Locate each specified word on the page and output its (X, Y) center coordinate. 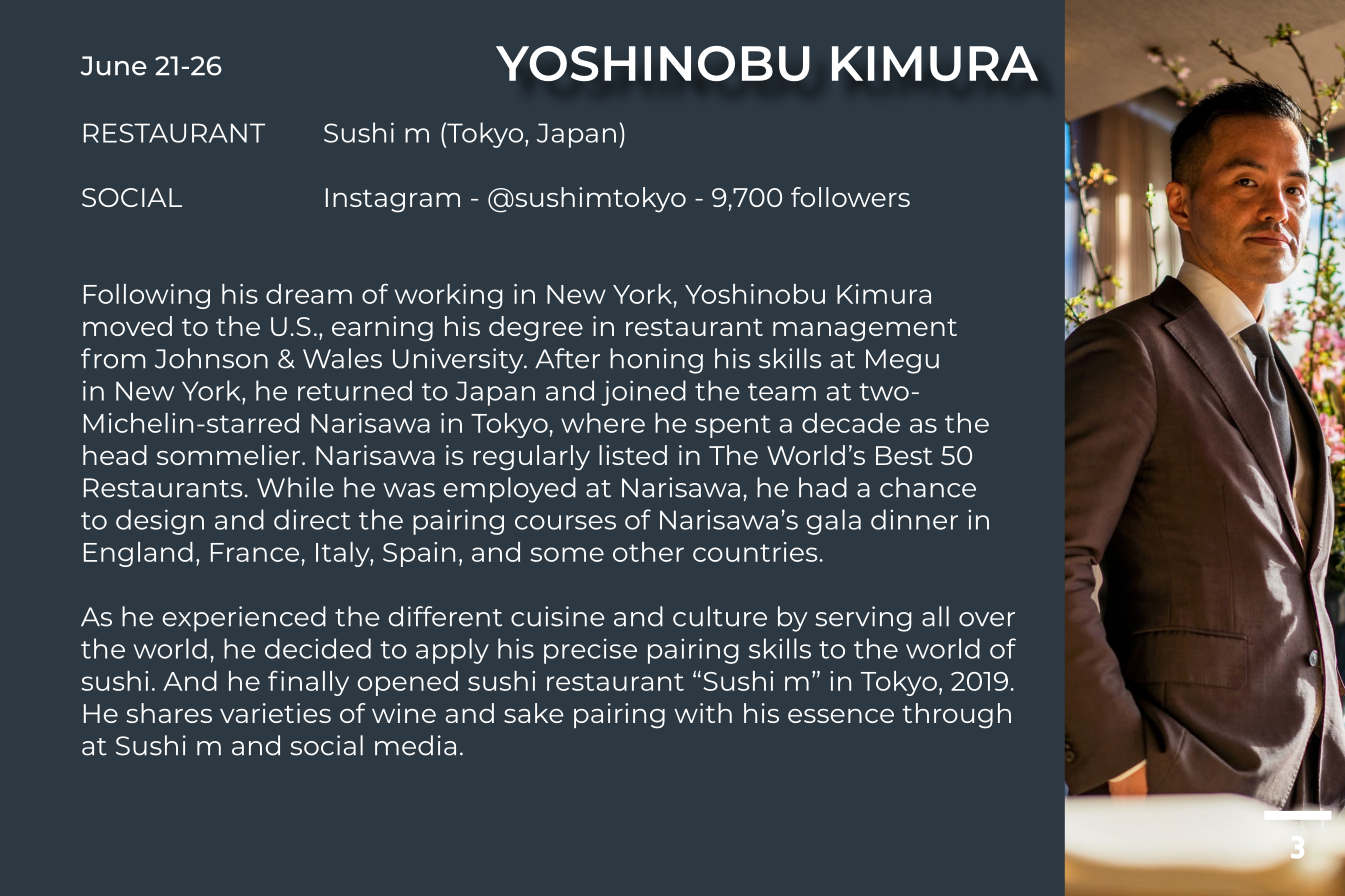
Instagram (393, 200)
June (114, 66)
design (160, 522)
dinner (914, 519)
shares (169, 713)
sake (533, 713)
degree (536, 329)
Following (147, 296)
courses (565, 522)
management (865, 330)
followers (850, 197)
